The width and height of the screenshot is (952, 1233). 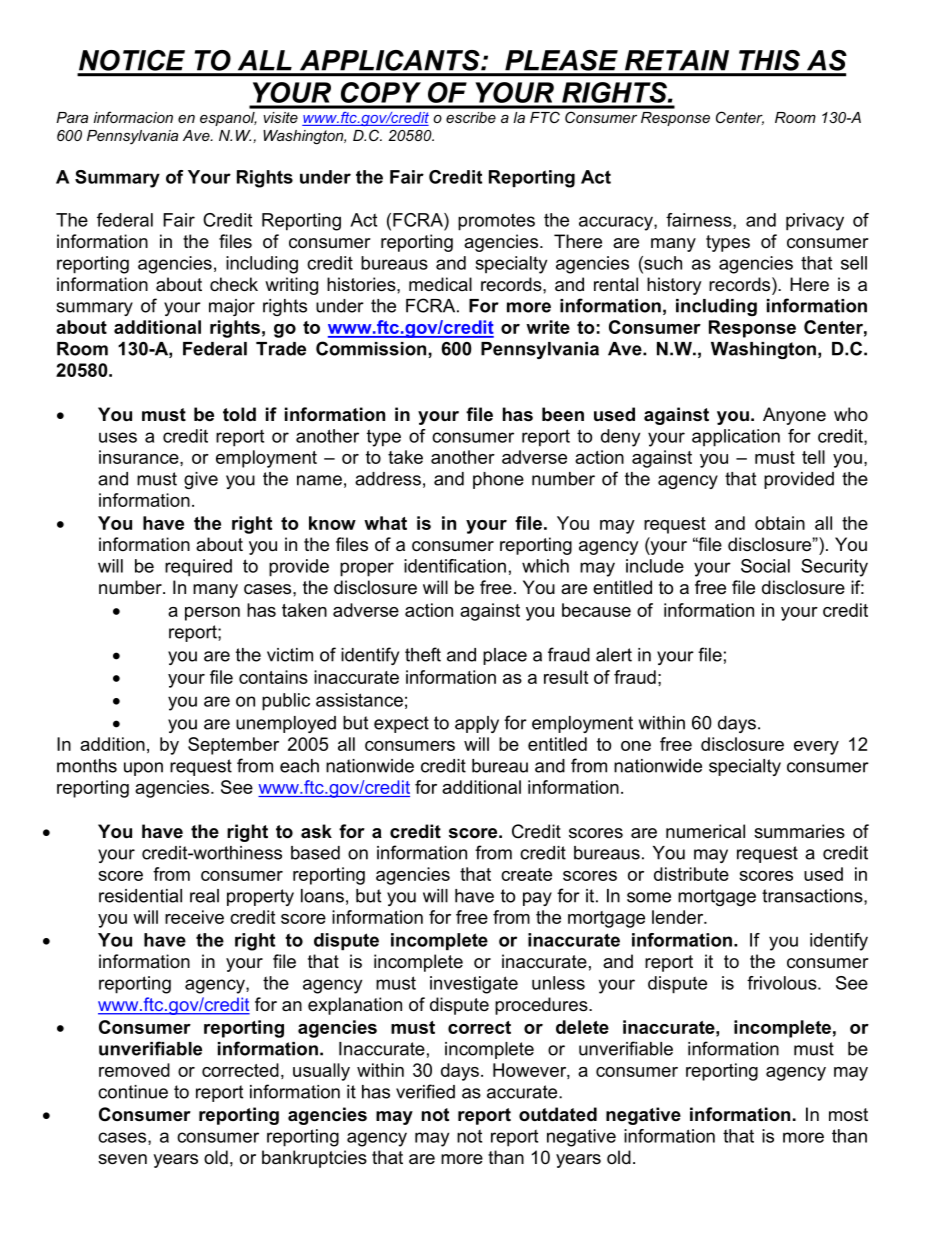 I want to click on theft, so click(x=423, y=654).
